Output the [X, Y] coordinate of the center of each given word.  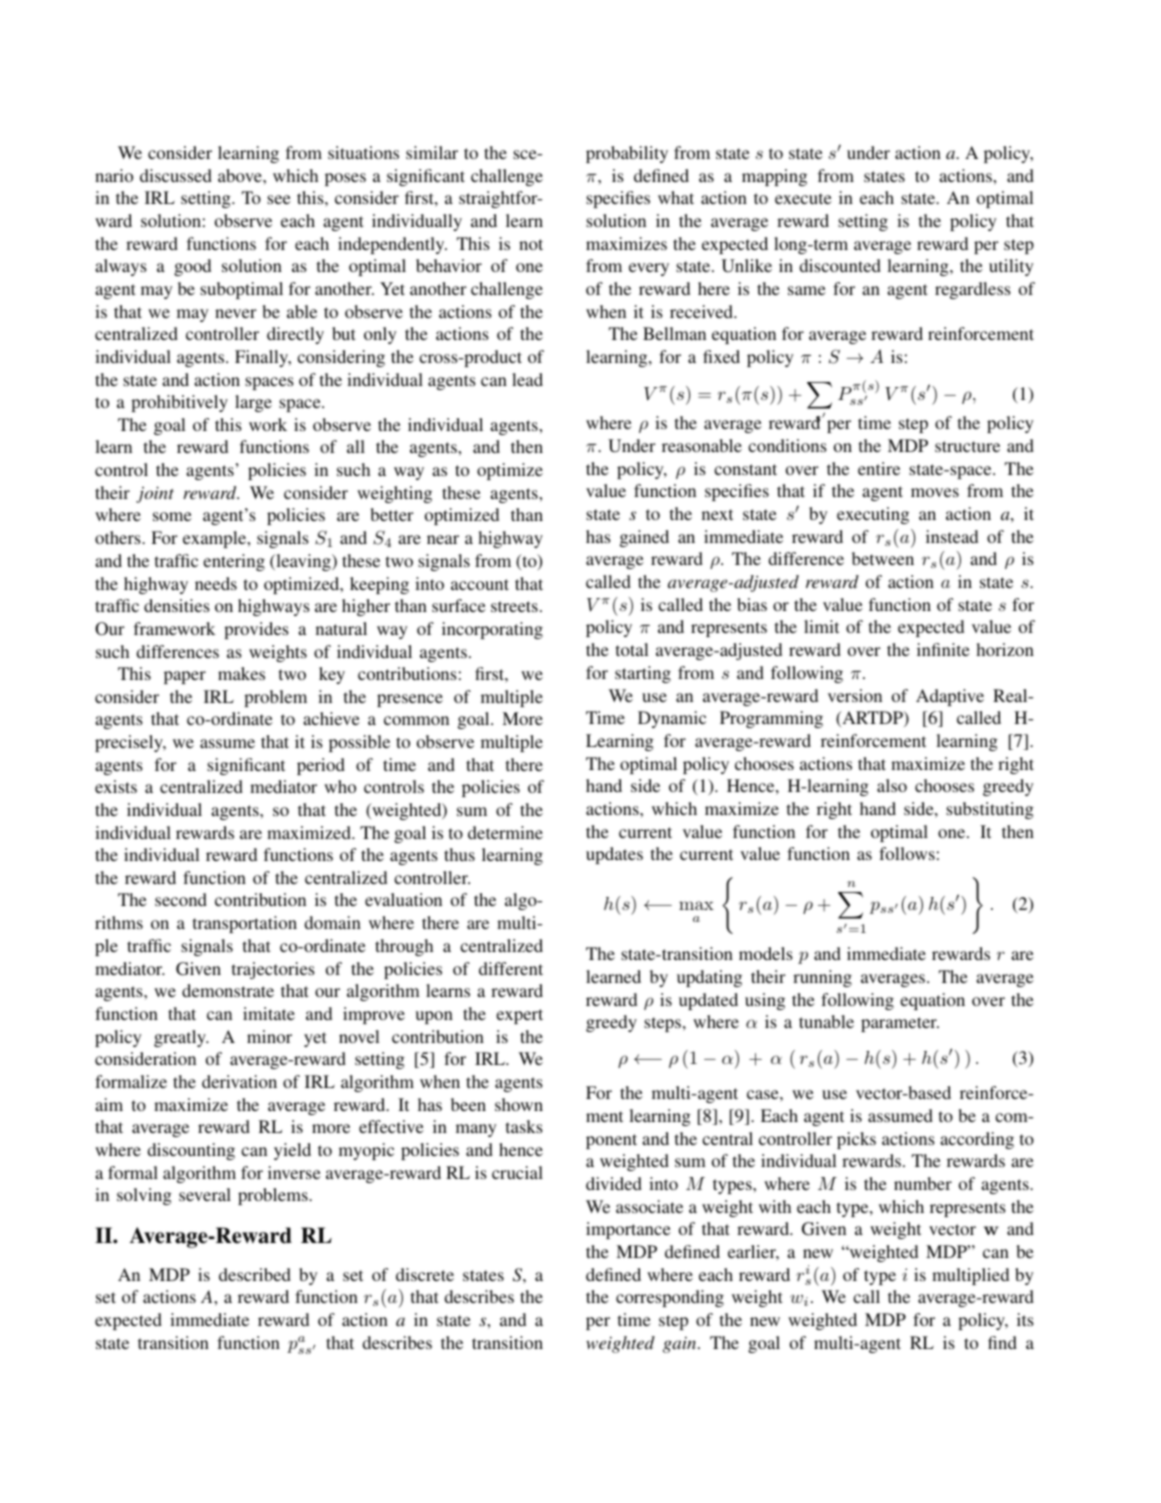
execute [803, 198]
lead [527, 379]
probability [627, 154]
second [181, 899]
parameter [900, 1024]
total [632, 649]
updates [614, 855]
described [255, 1274]
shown [519, 1104]
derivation [239, 1081]
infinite [943, 649]
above [241, 175]
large [253, 403]
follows [907, 853]
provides [256, 630]
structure [967, 446]
